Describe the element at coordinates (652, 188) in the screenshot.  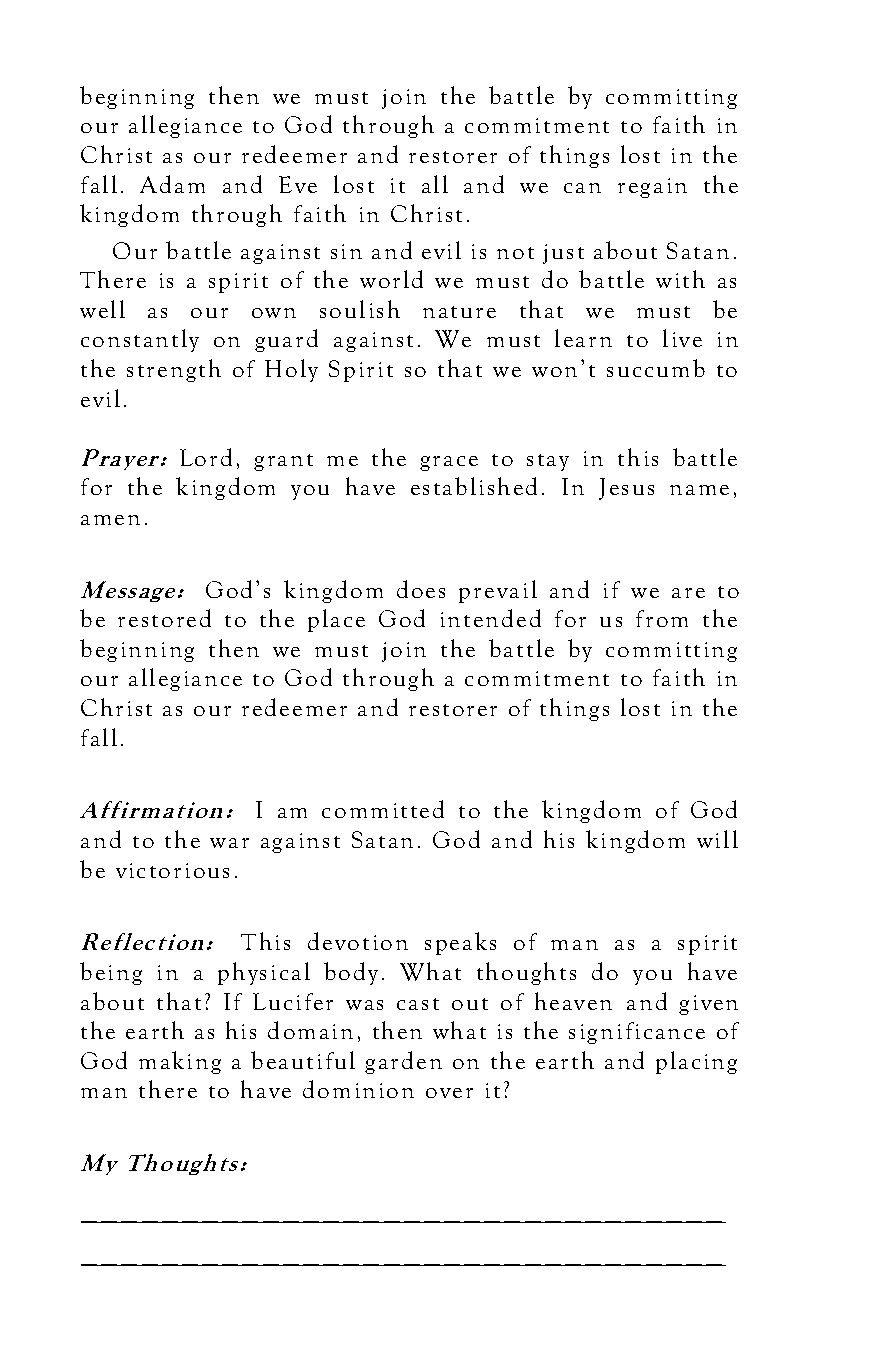
I see `regain` at that location.
